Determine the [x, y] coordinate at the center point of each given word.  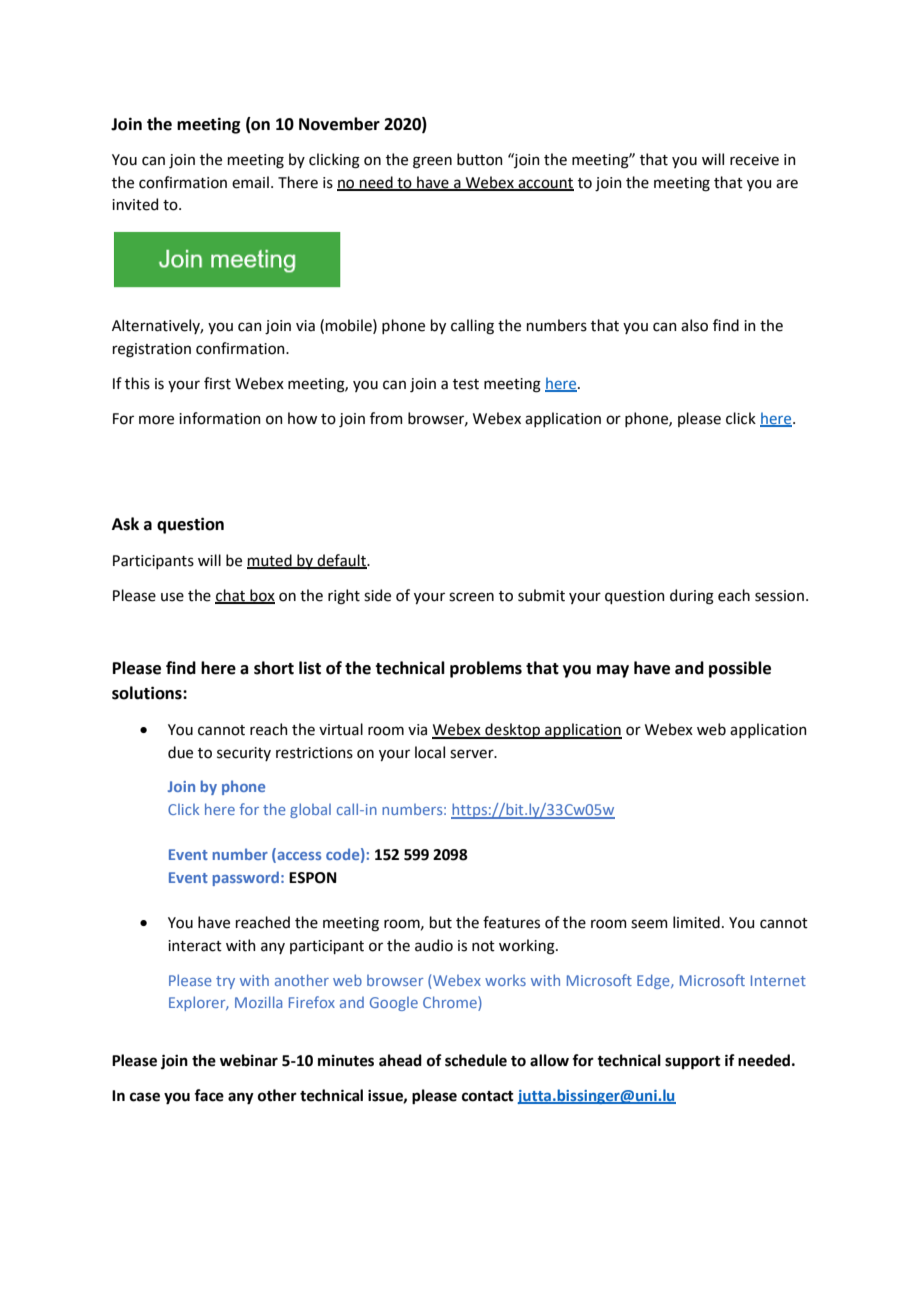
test [466, 384]
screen [471, 597]
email [250, 182]
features [511, 922]
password [246, 878]
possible [740, 669]
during [692, 597]
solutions [148, 693]
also [694, 325]
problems [486, 669]
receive [754, 160]
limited [696, 922]
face [209, 1095]
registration [152, 350]
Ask [125, 524]
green [432, 162]
